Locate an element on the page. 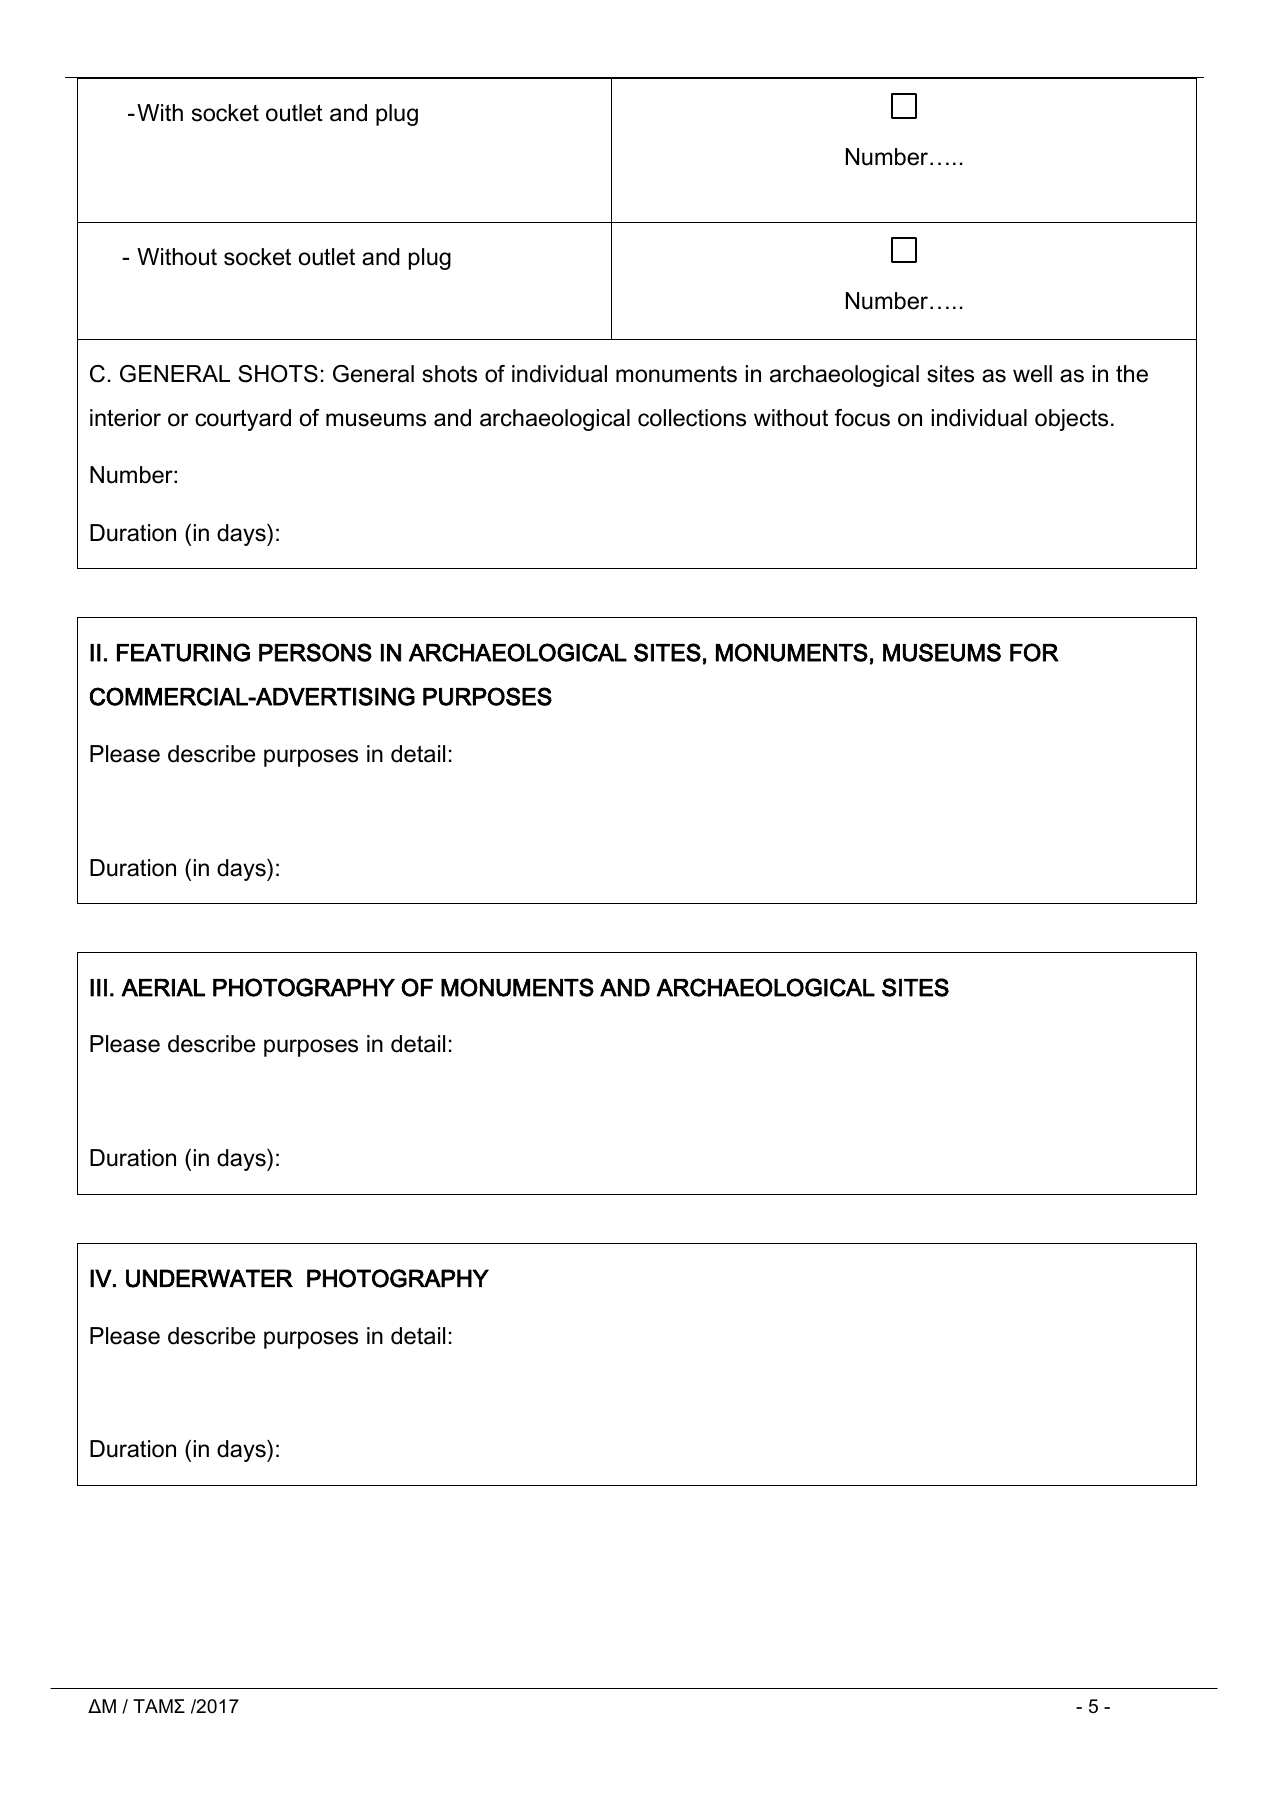 This image has width=1271, height=1798. UNDERWATER is located at coordinates (209, 1278).
